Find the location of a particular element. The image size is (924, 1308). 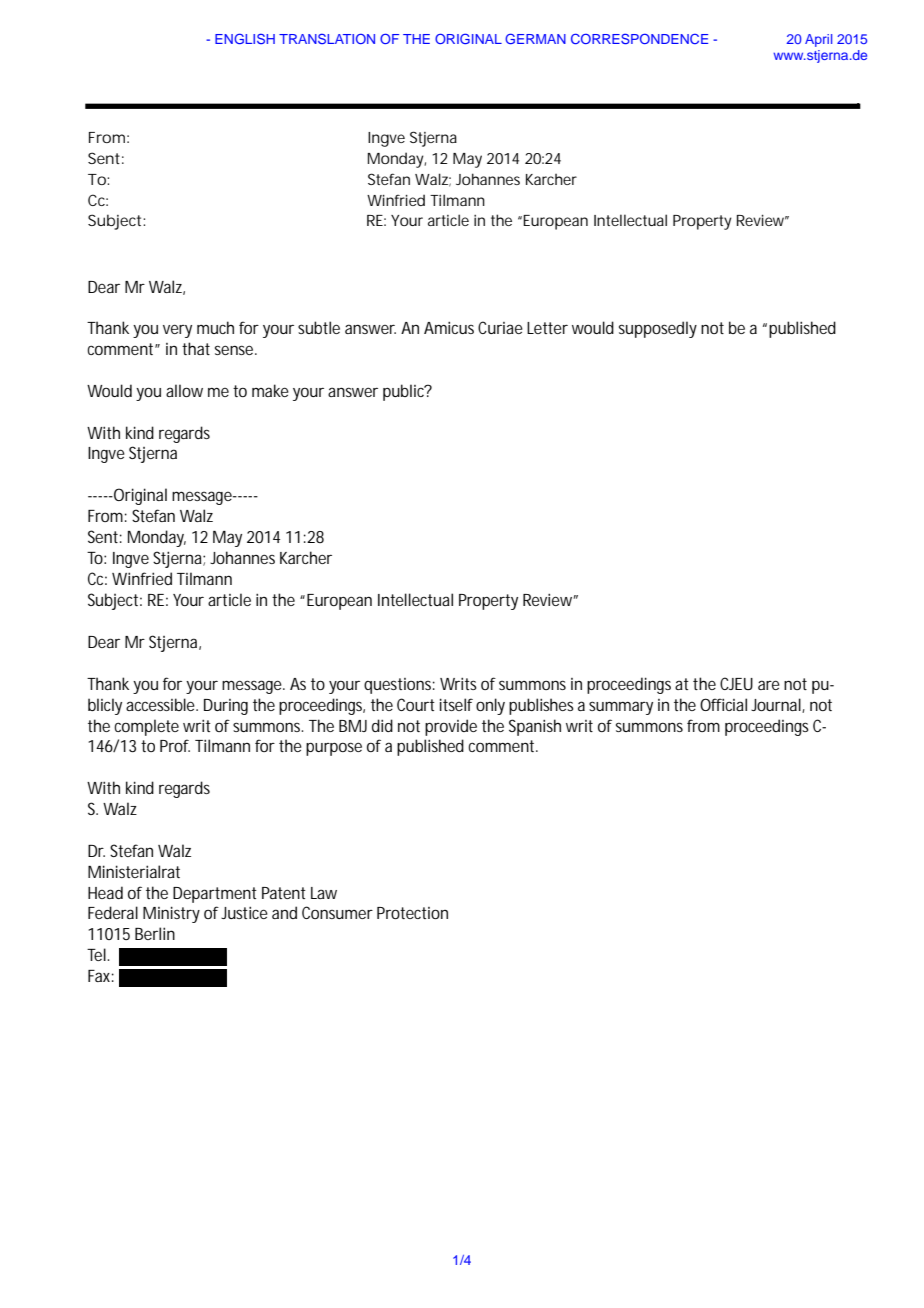

April is located at coordinates (818, 40).
